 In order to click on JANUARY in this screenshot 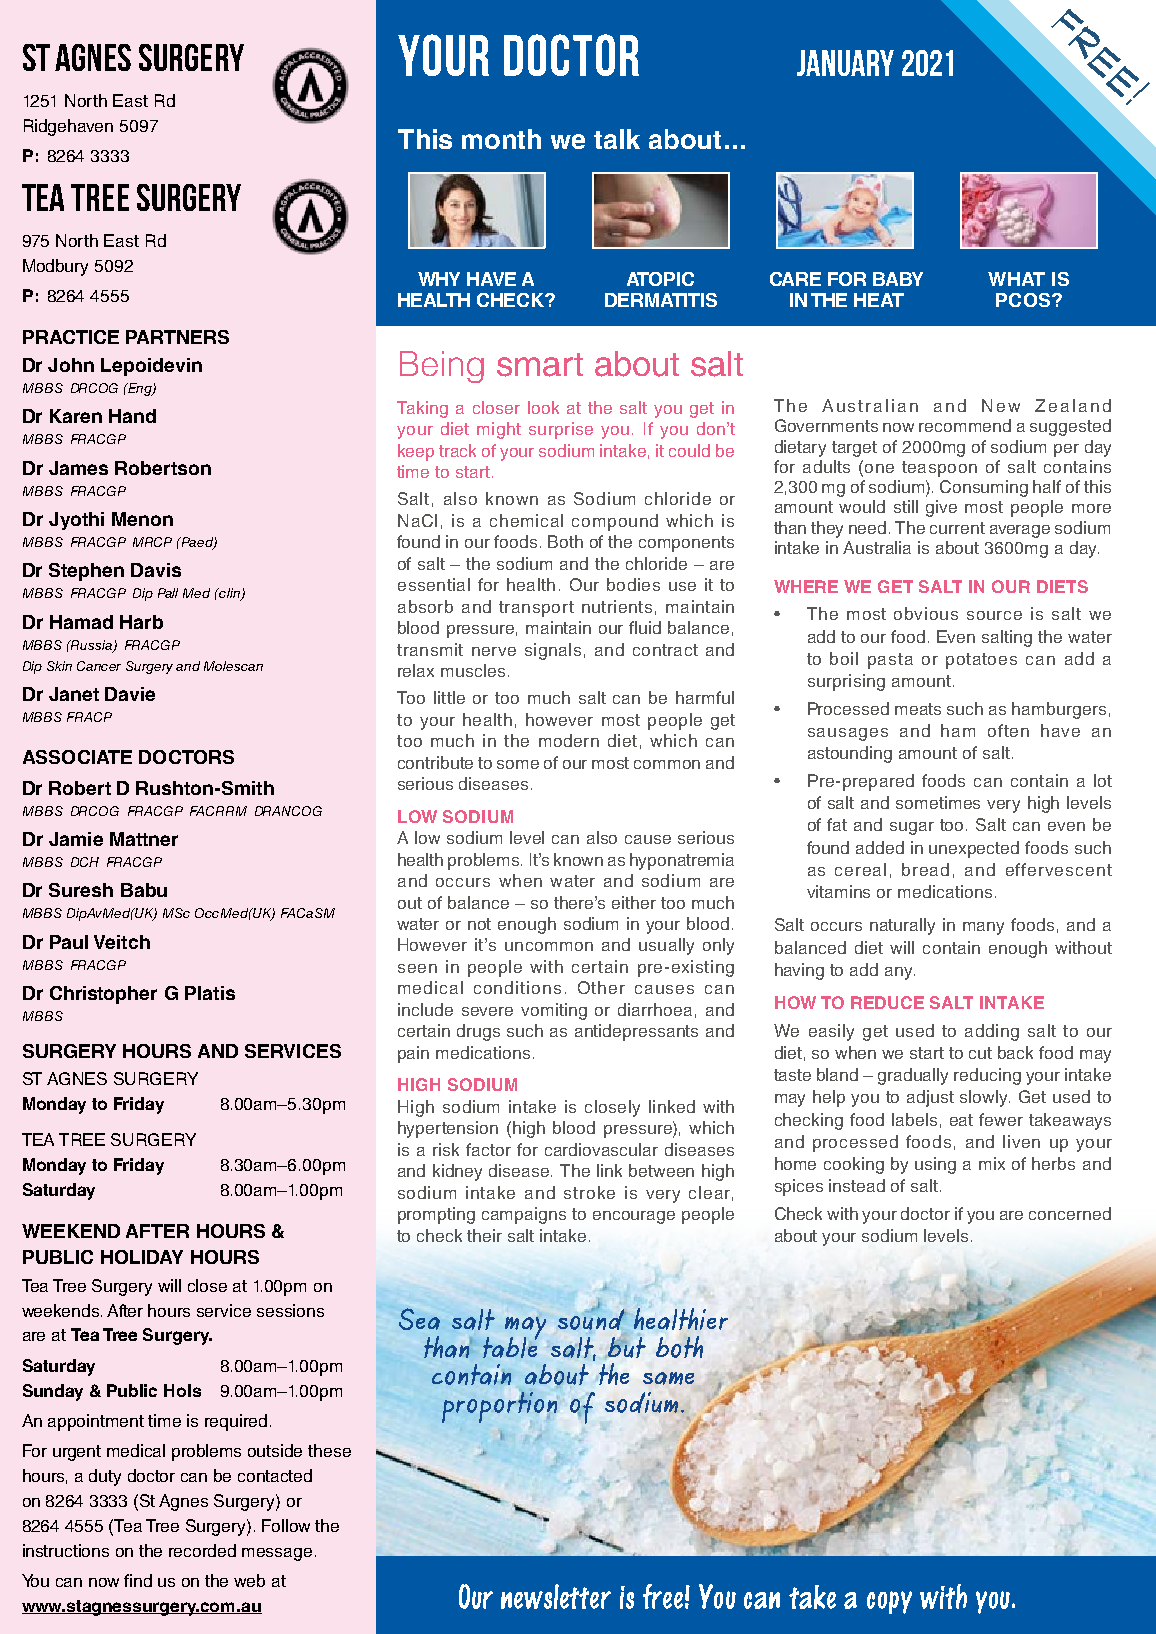, I will do `click(845, 63)`.
